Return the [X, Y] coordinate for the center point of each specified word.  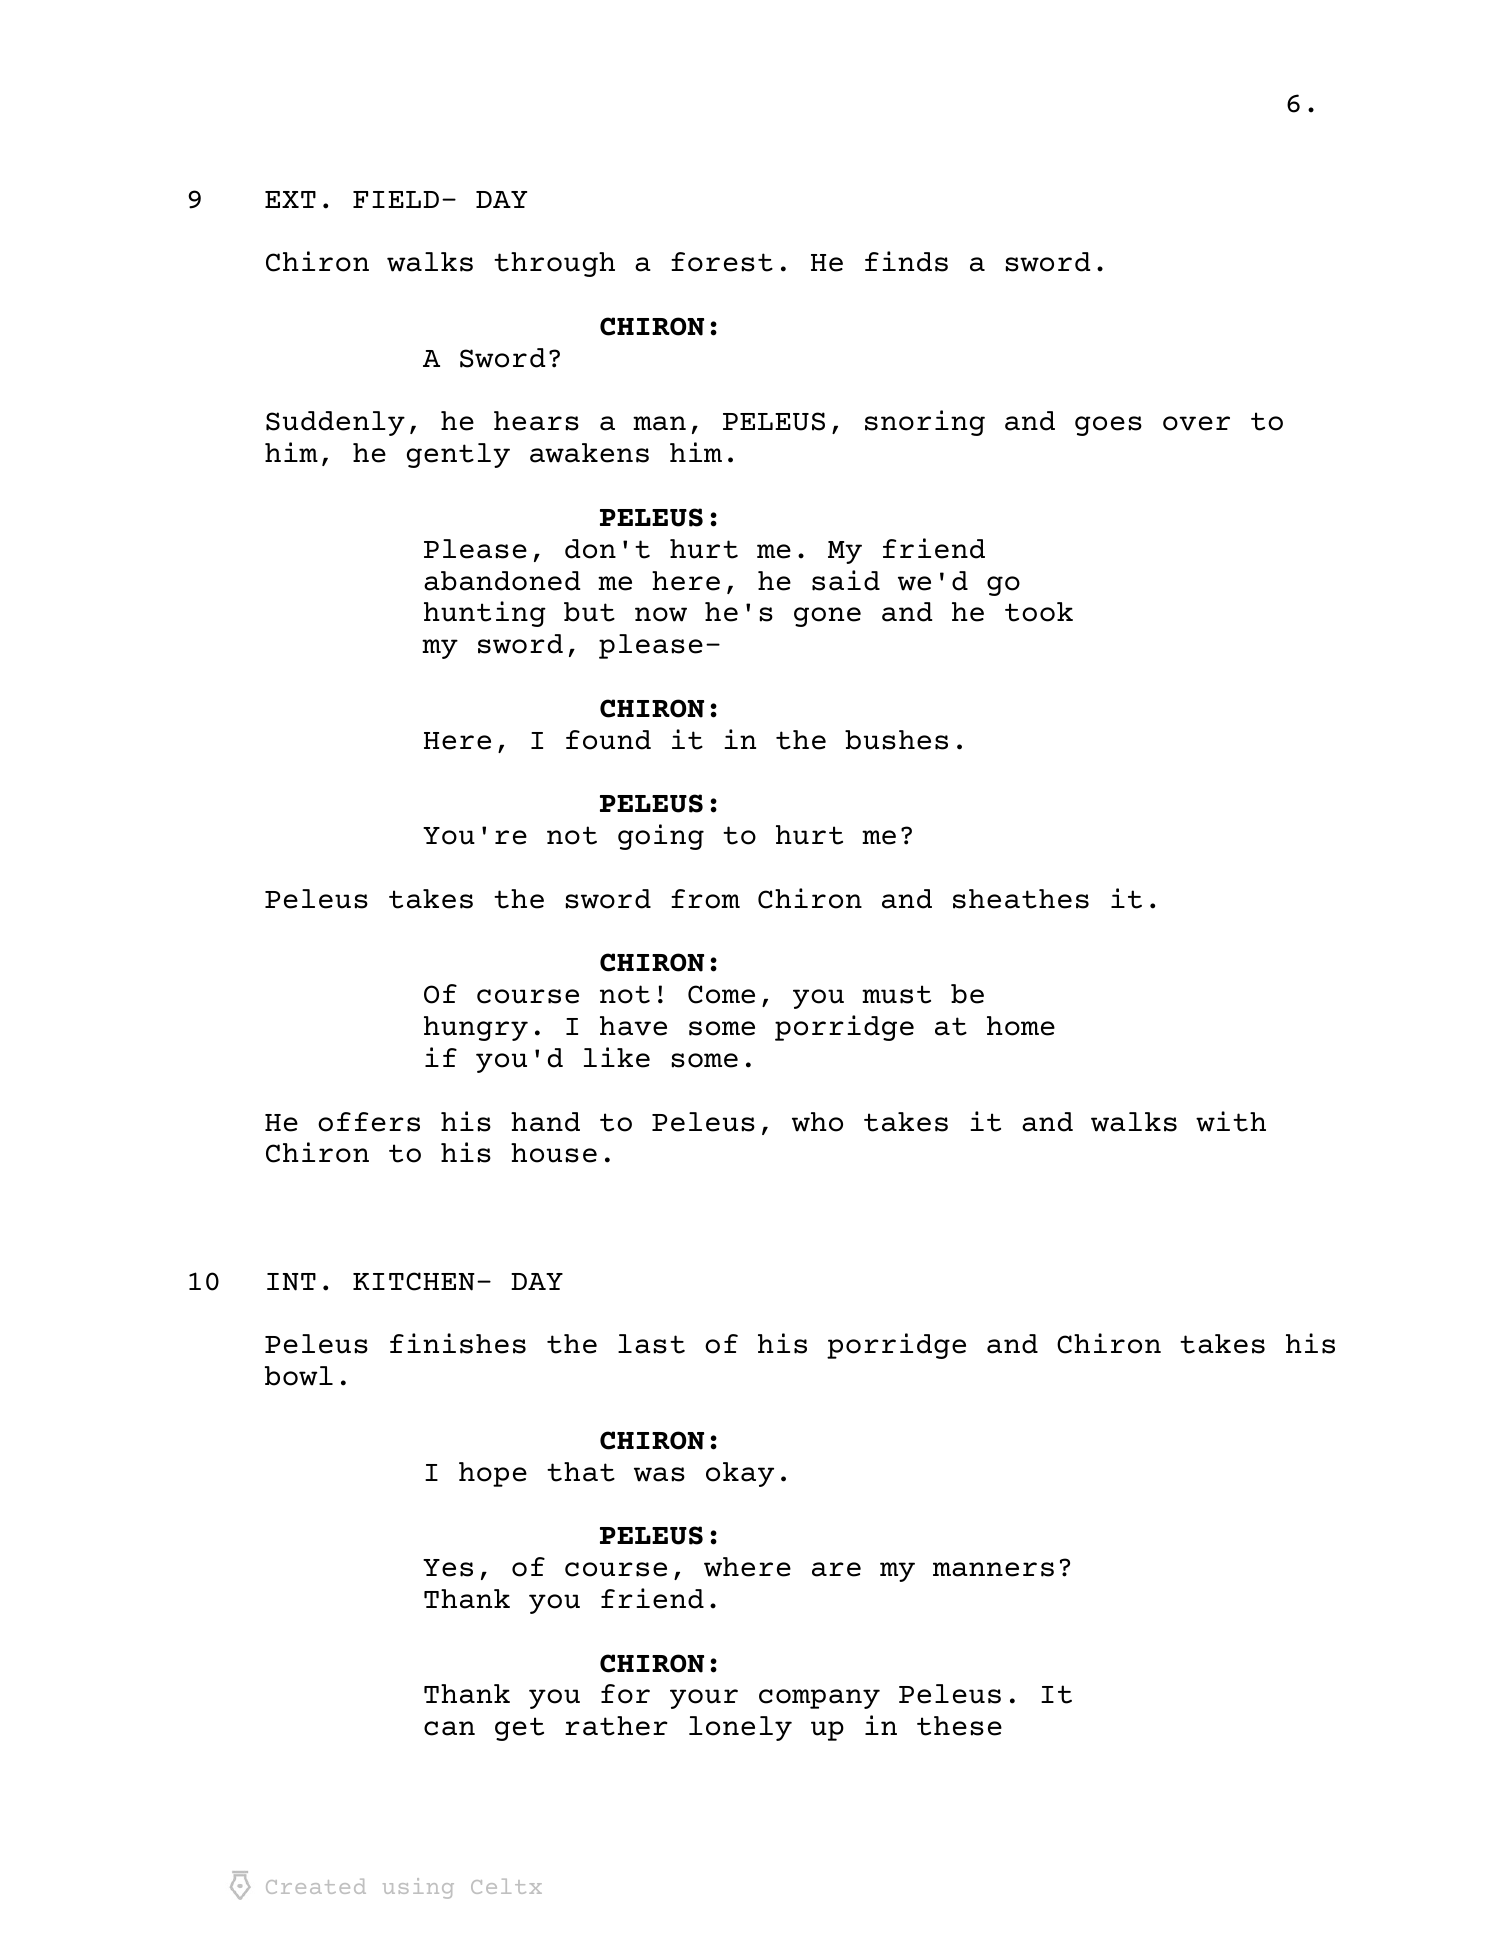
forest [722, 262]
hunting [485, 614]
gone [827, 617]
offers [369, 1122]
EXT [290, 199]
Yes [448, 1568]
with [1231, 1121]
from [705, 899]
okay [740, 1474]
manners [993, 1569]
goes [1108, 426]
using [418, 1888]
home [1021, 1026]
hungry [476, 1028]
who [817, 1122]
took [1039, 612]
